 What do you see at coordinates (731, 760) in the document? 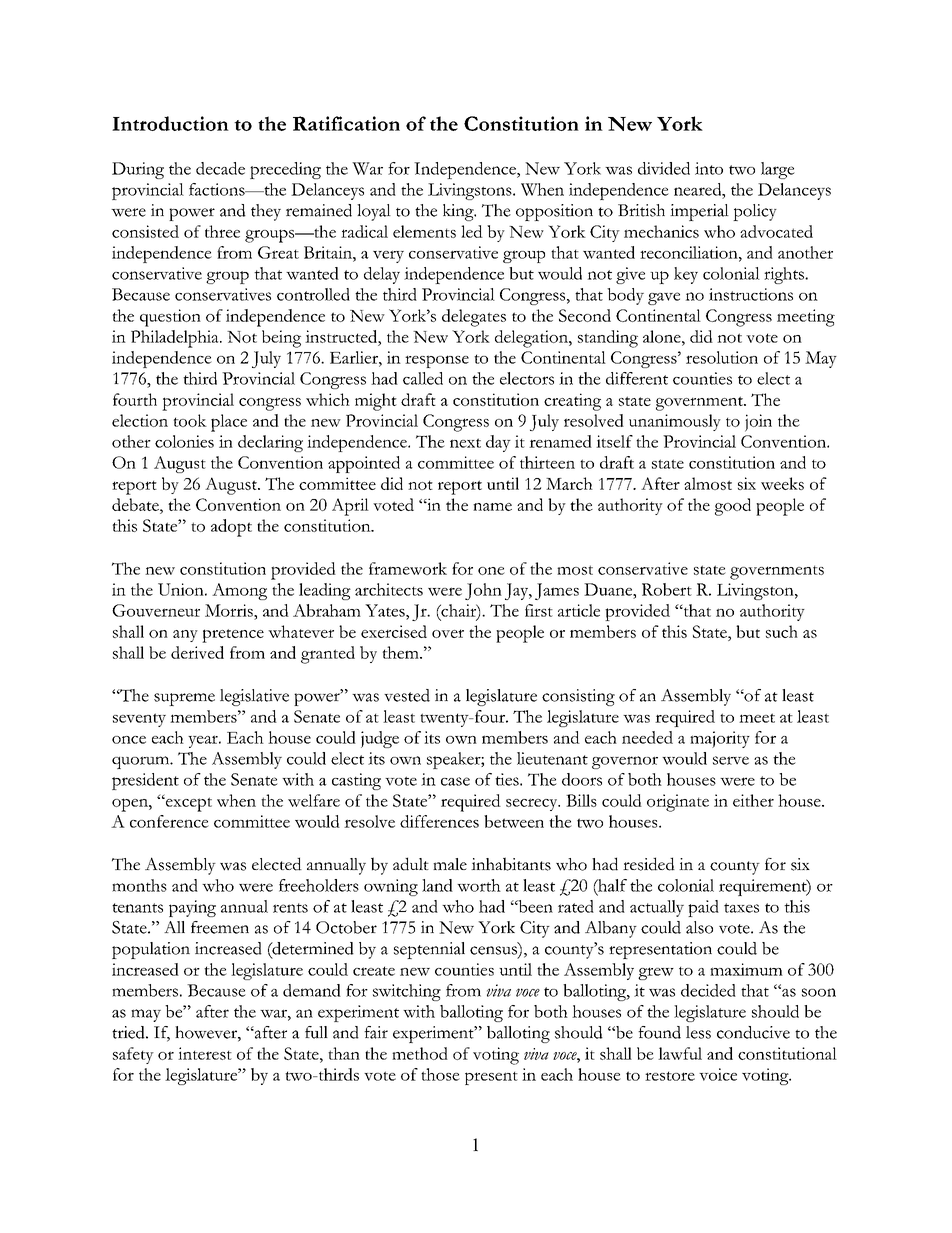
I see `serve` at bounding box center [731, 760].
